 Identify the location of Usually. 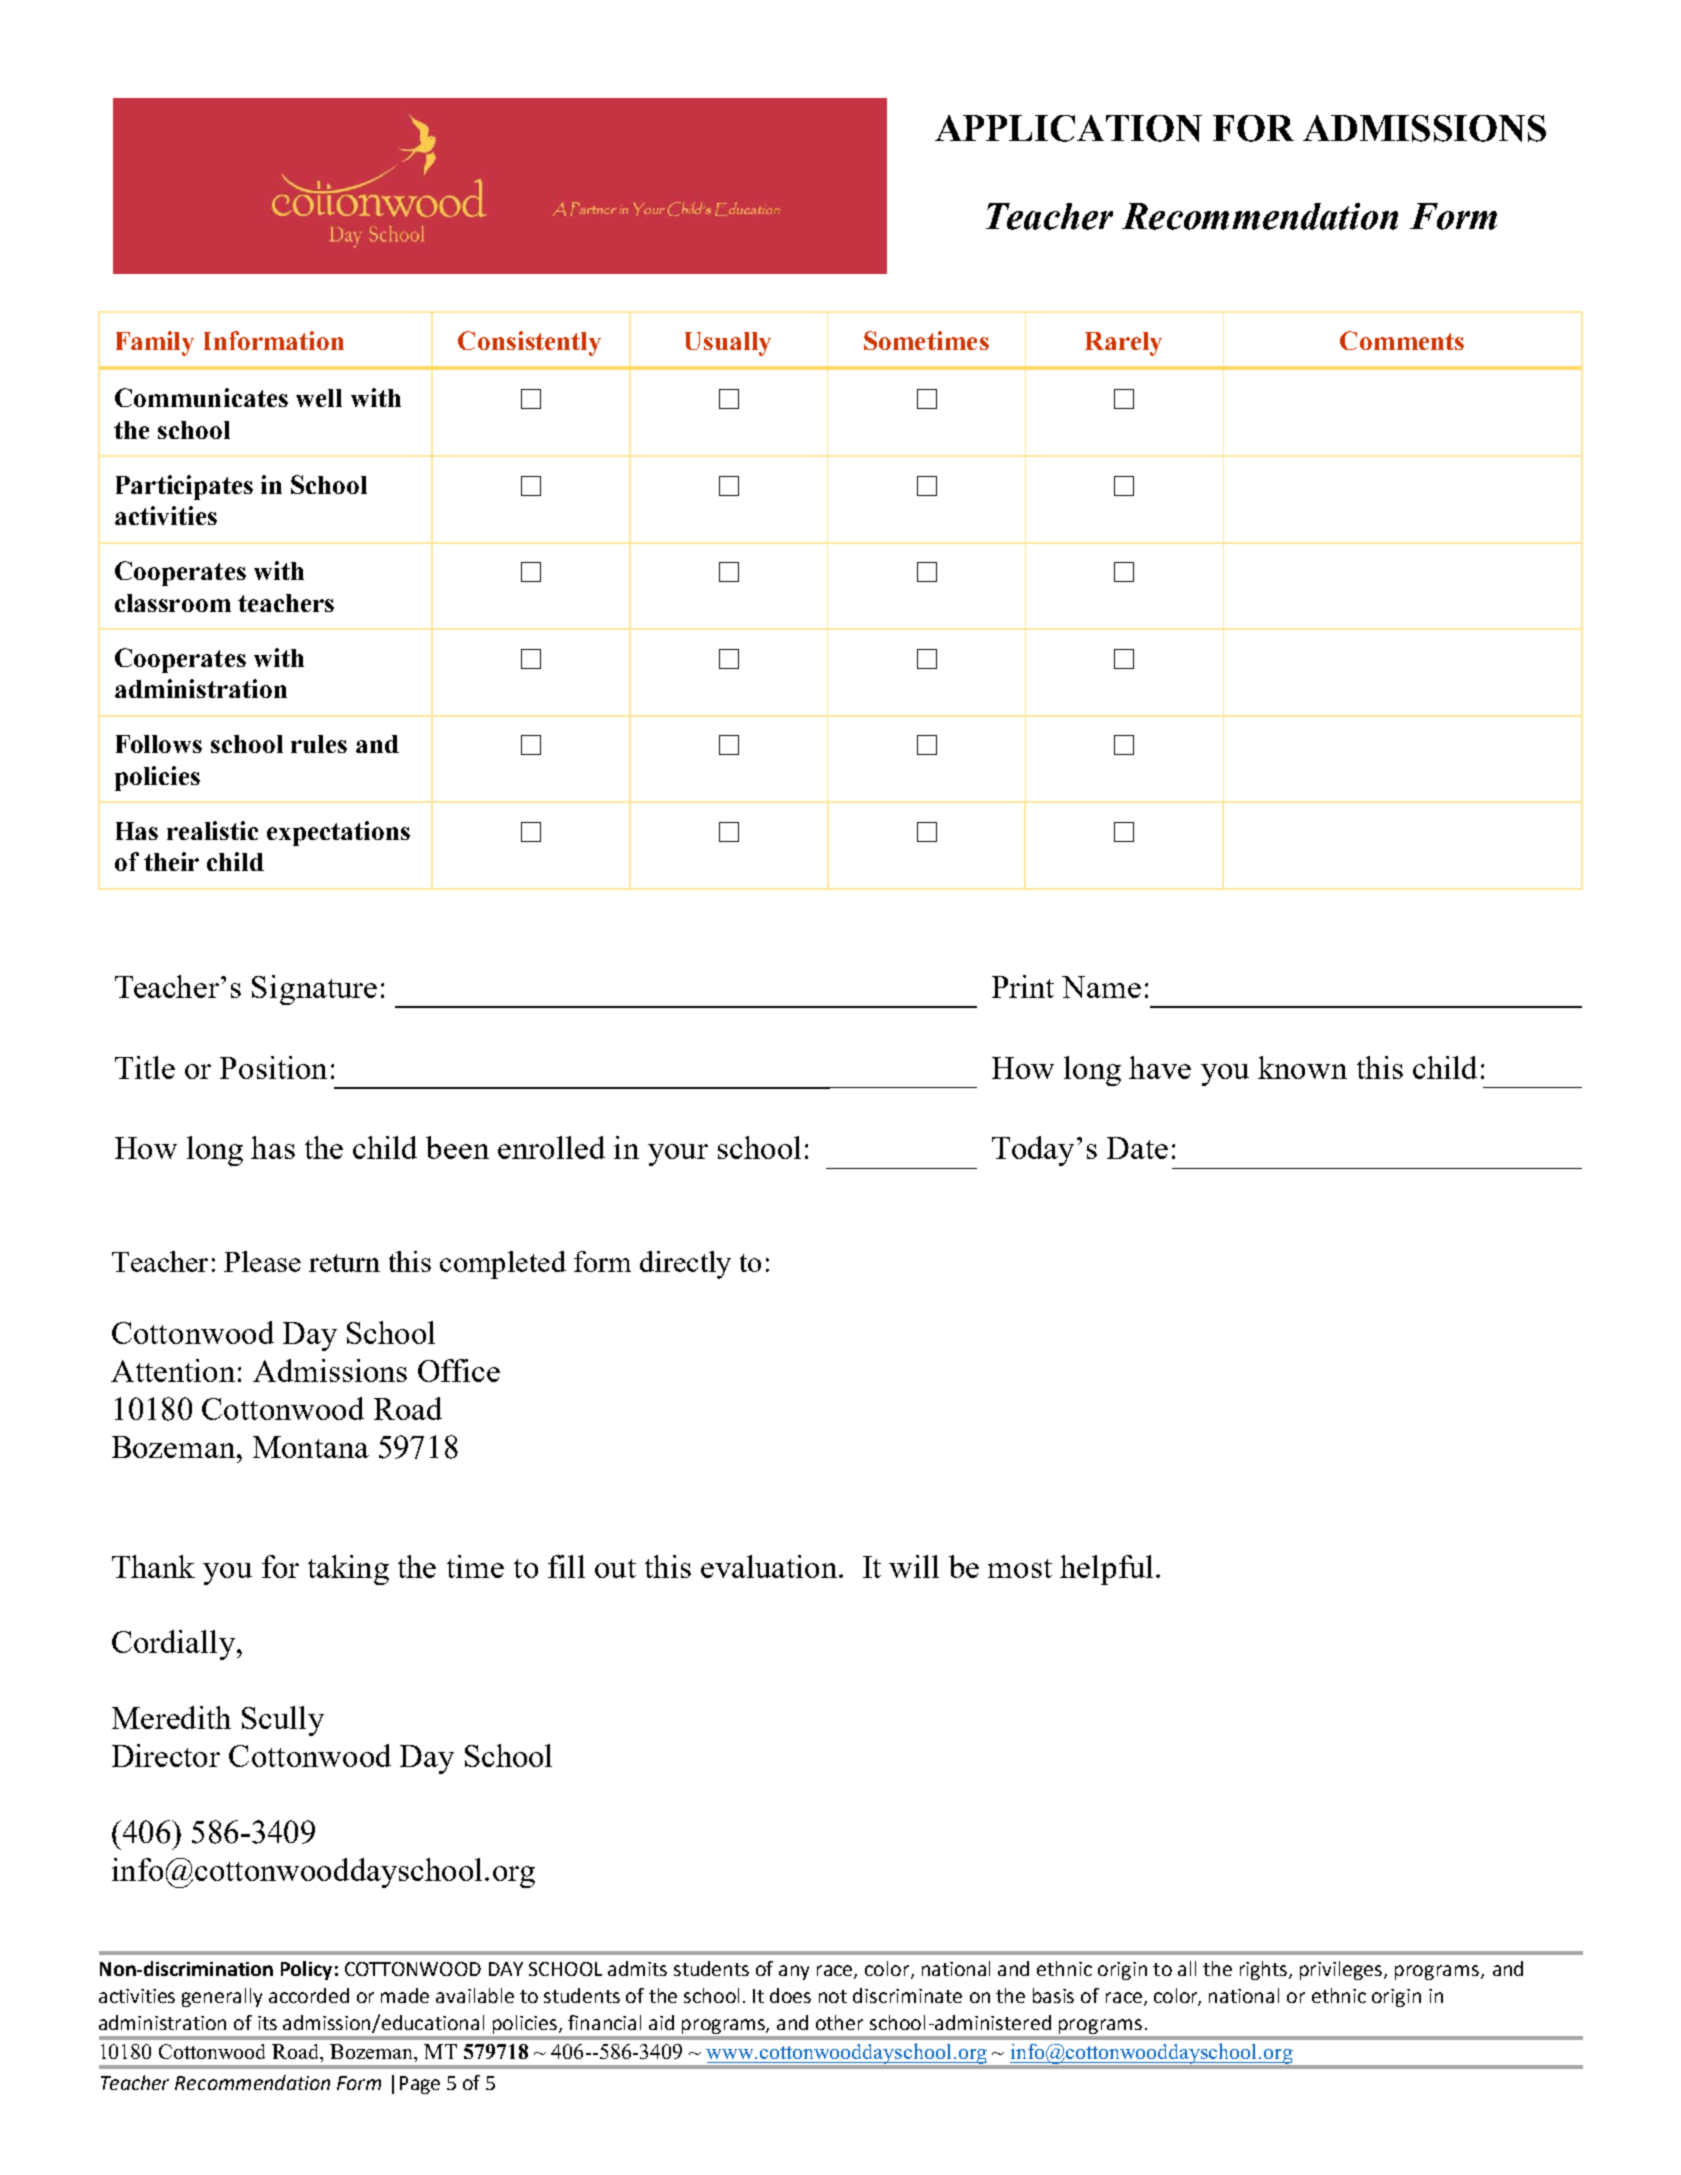
(728, 344).
